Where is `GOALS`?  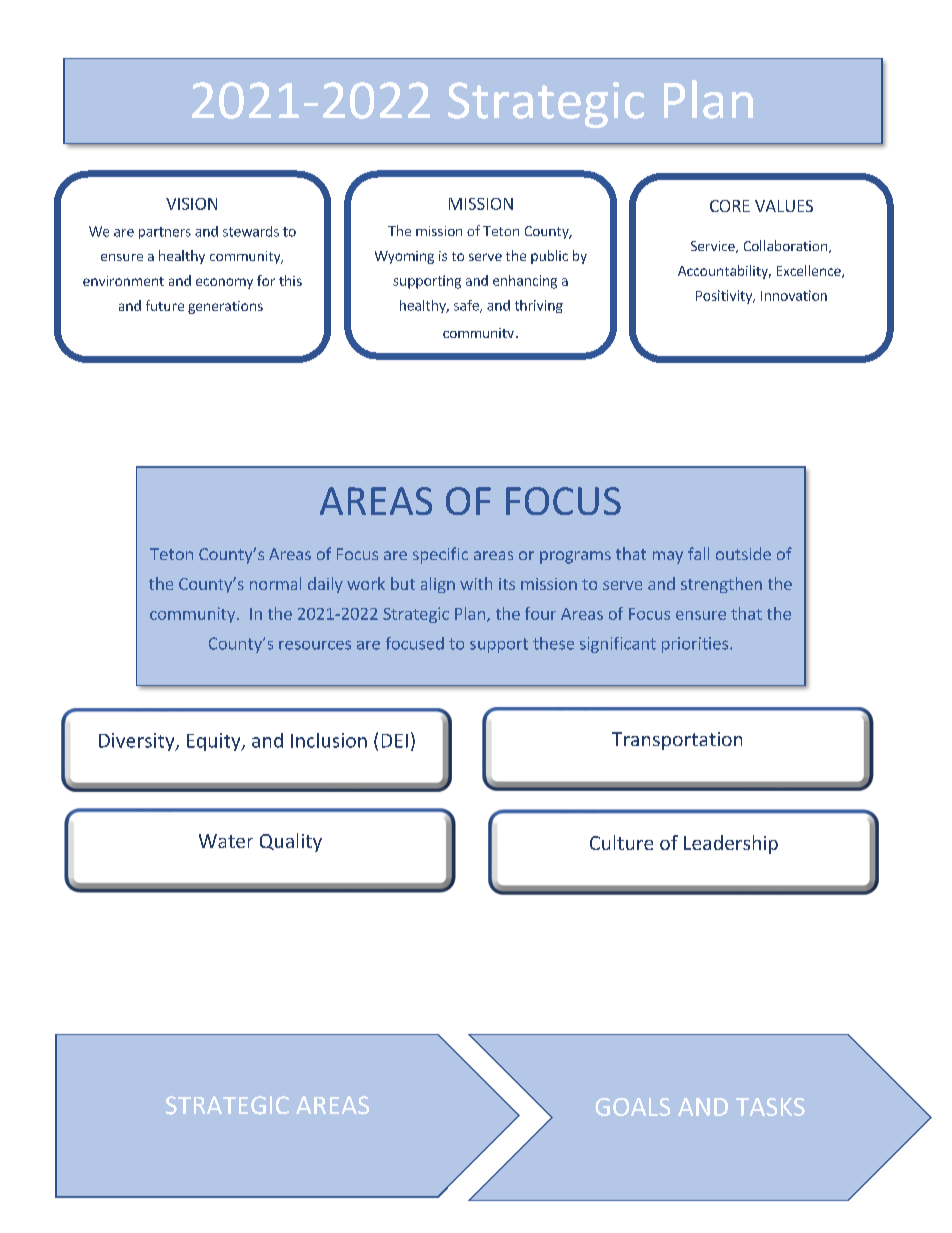 GOALS is located at coordinates (632, 1107).
